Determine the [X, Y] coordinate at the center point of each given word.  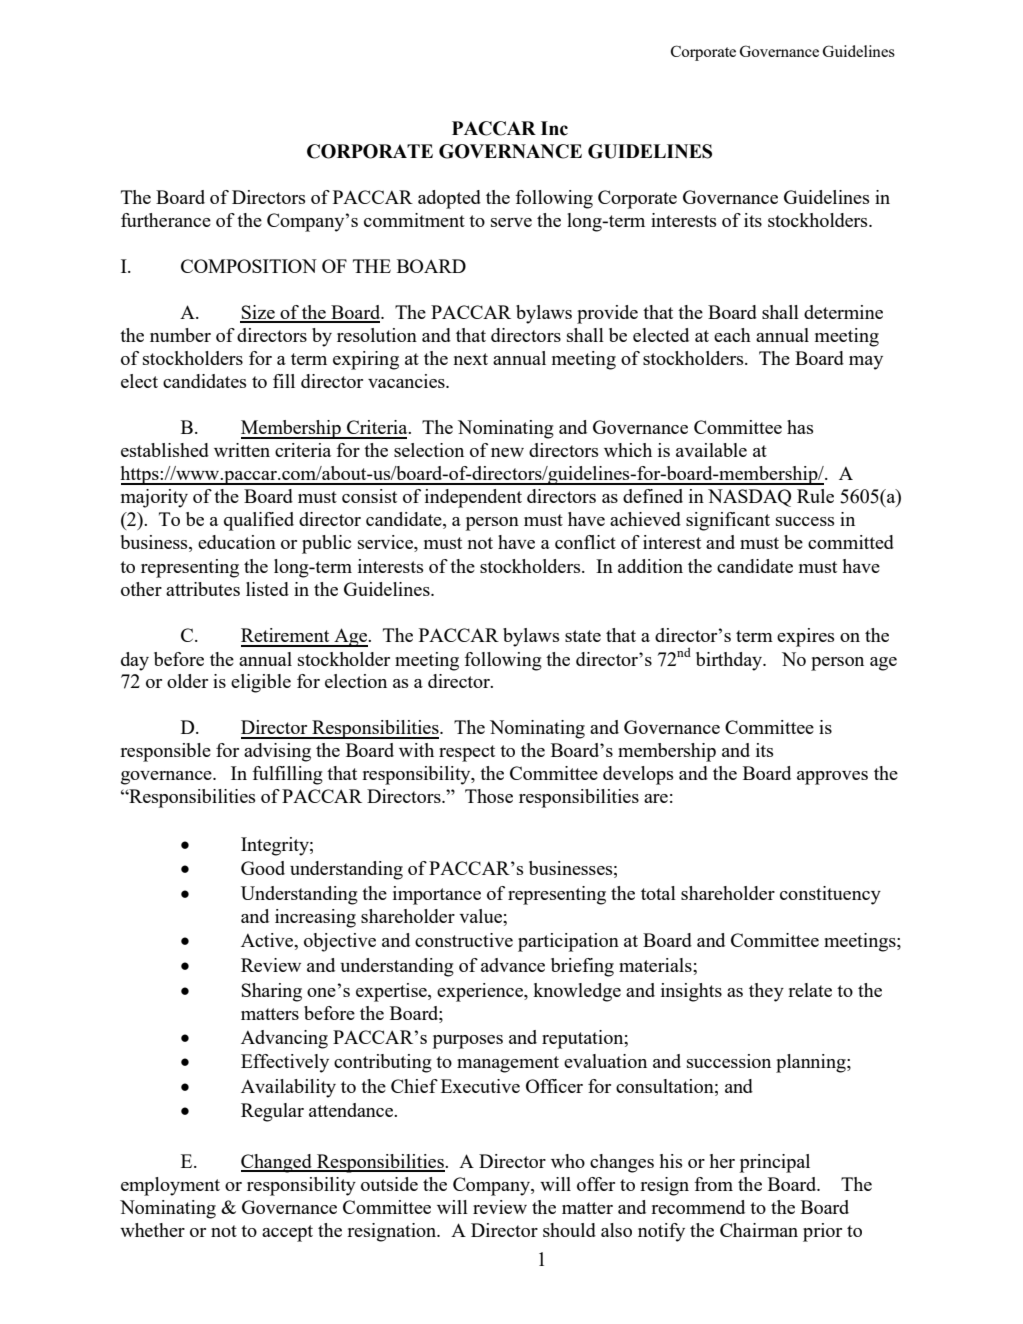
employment [170, 1186]
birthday [730, 661]
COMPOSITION [249, 266]
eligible [261, 683]
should [569, 1230]
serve [511, 222]
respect [467, 753]
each [732, 335]
